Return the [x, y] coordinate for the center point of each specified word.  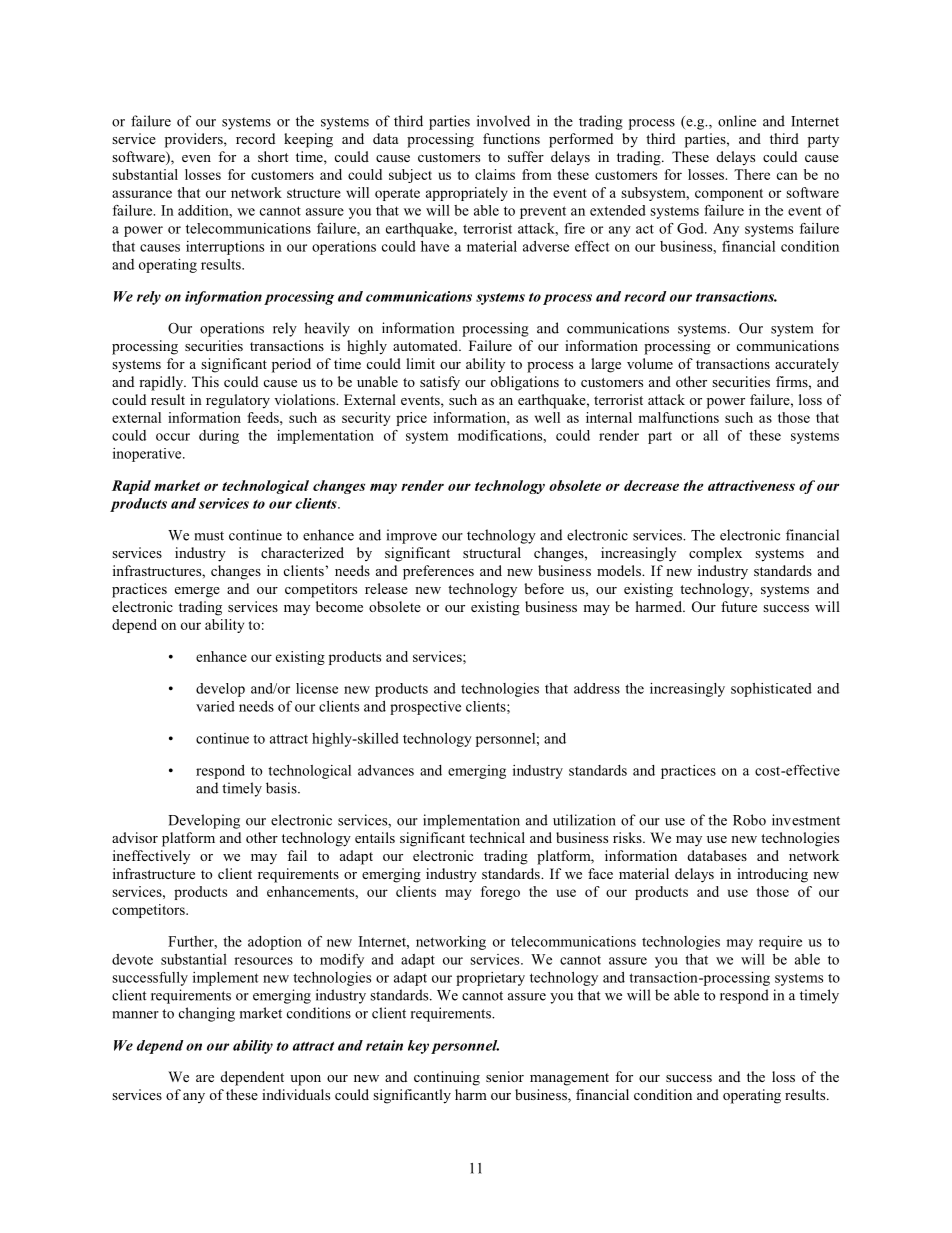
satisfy [440, 383]
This [205, 381]
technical [497, 837]
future [739, 606]
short [273, 156]
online [737, 121]
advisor [135, 837]
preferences [438, 572]
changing [207, 1014]
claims [495, 174]
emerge [197, 592]
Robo [749, 820]
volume [650, 363]
